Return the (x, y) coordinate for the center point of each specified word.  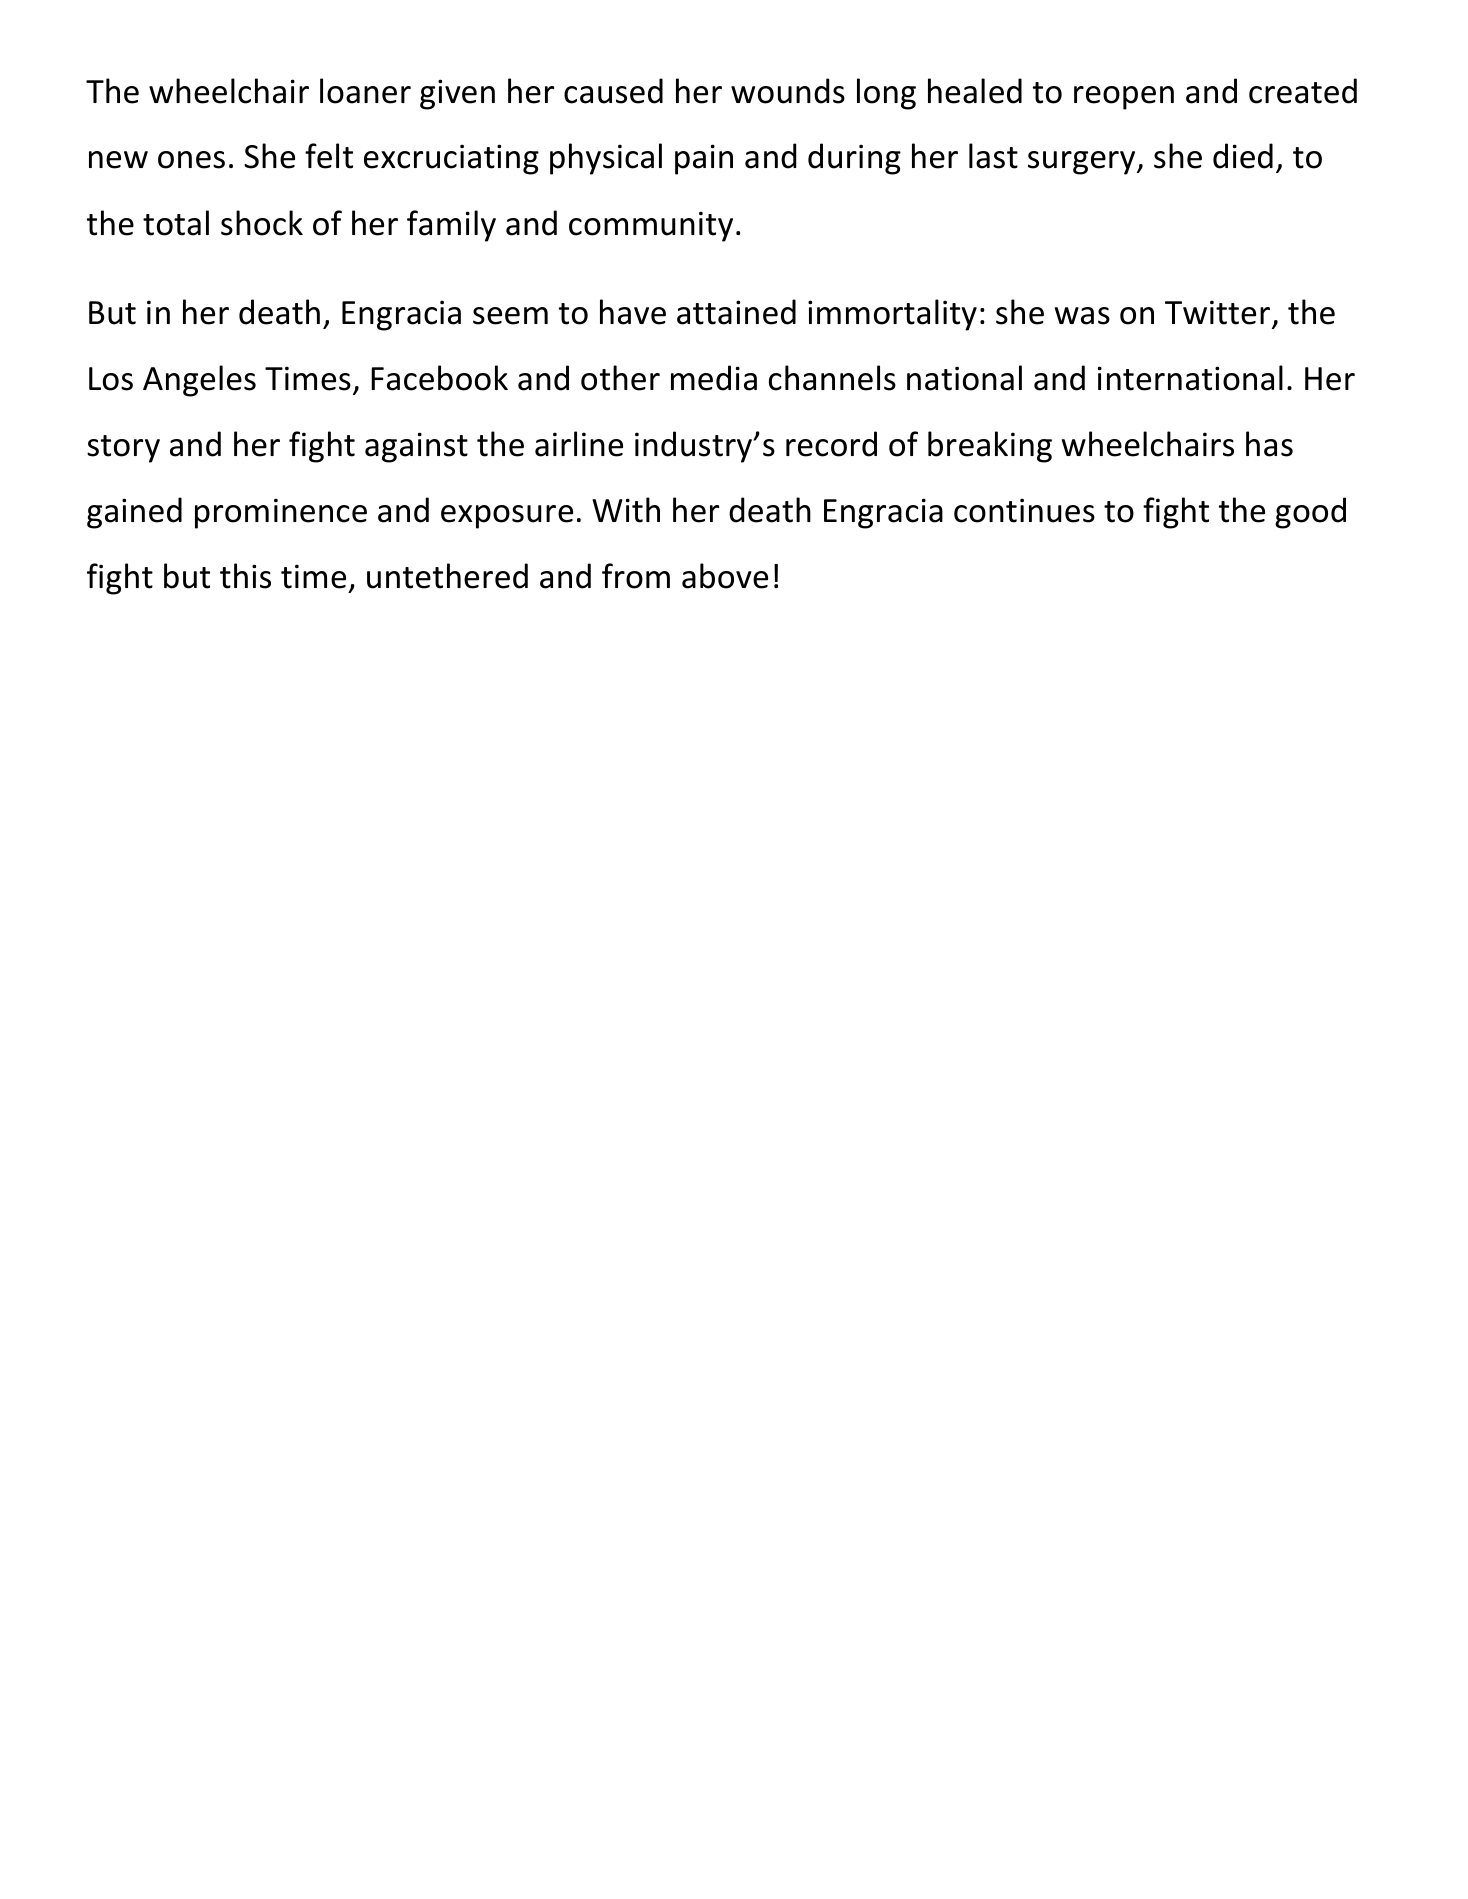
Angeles (199, 381)
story (123, 449)
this (245, 576)
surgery (1083, 163)
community (651, 226)
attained (736, 312)
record (831, 444)
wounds (788, 91)
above (725, 576)
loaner (365, 91)
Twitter (1217, 312)
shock (262, 223)
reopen (1124, 98)
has (1269, 444)
